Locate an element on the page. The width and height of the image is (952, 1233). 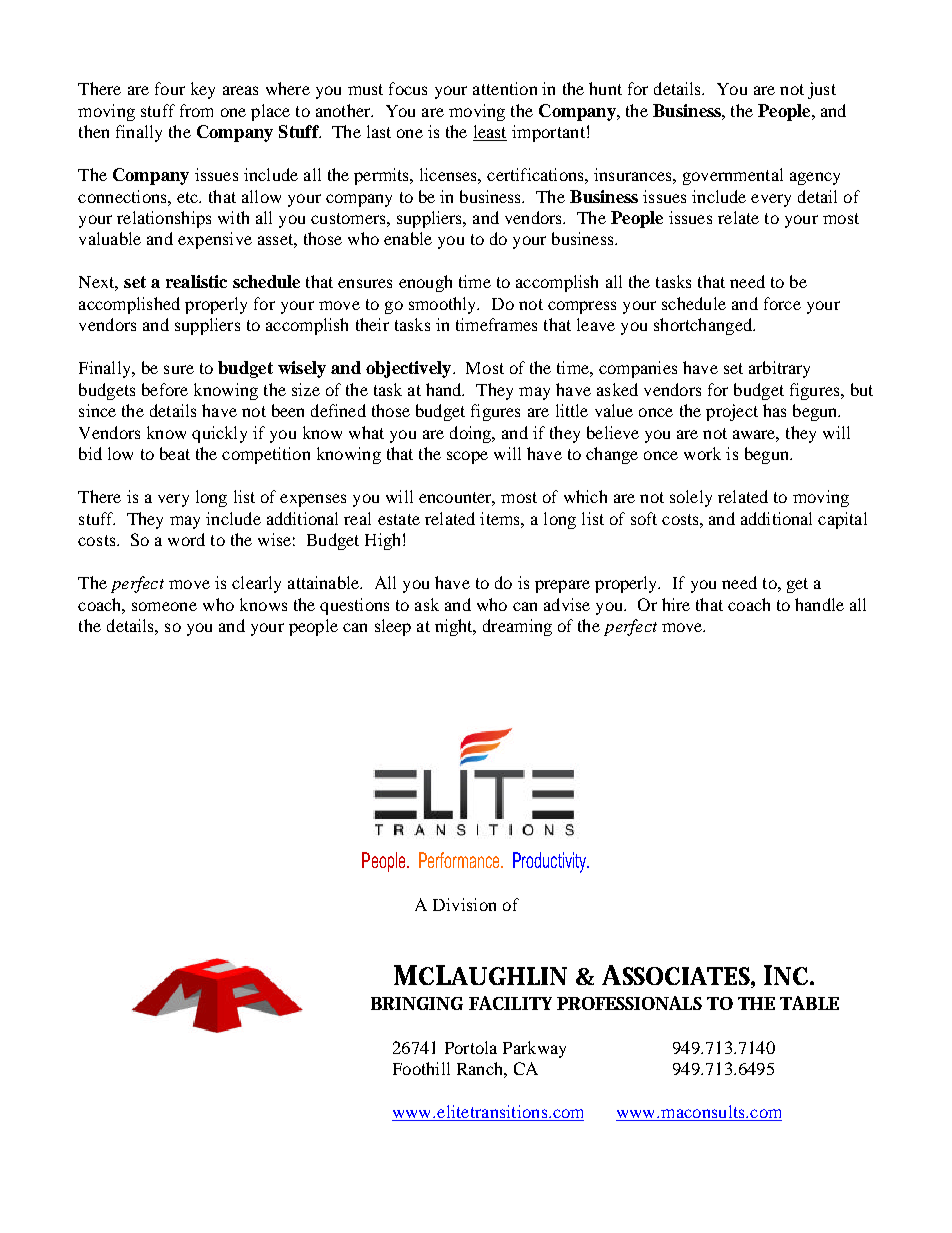
BRINGING is located at coordinates (417, 1003).
